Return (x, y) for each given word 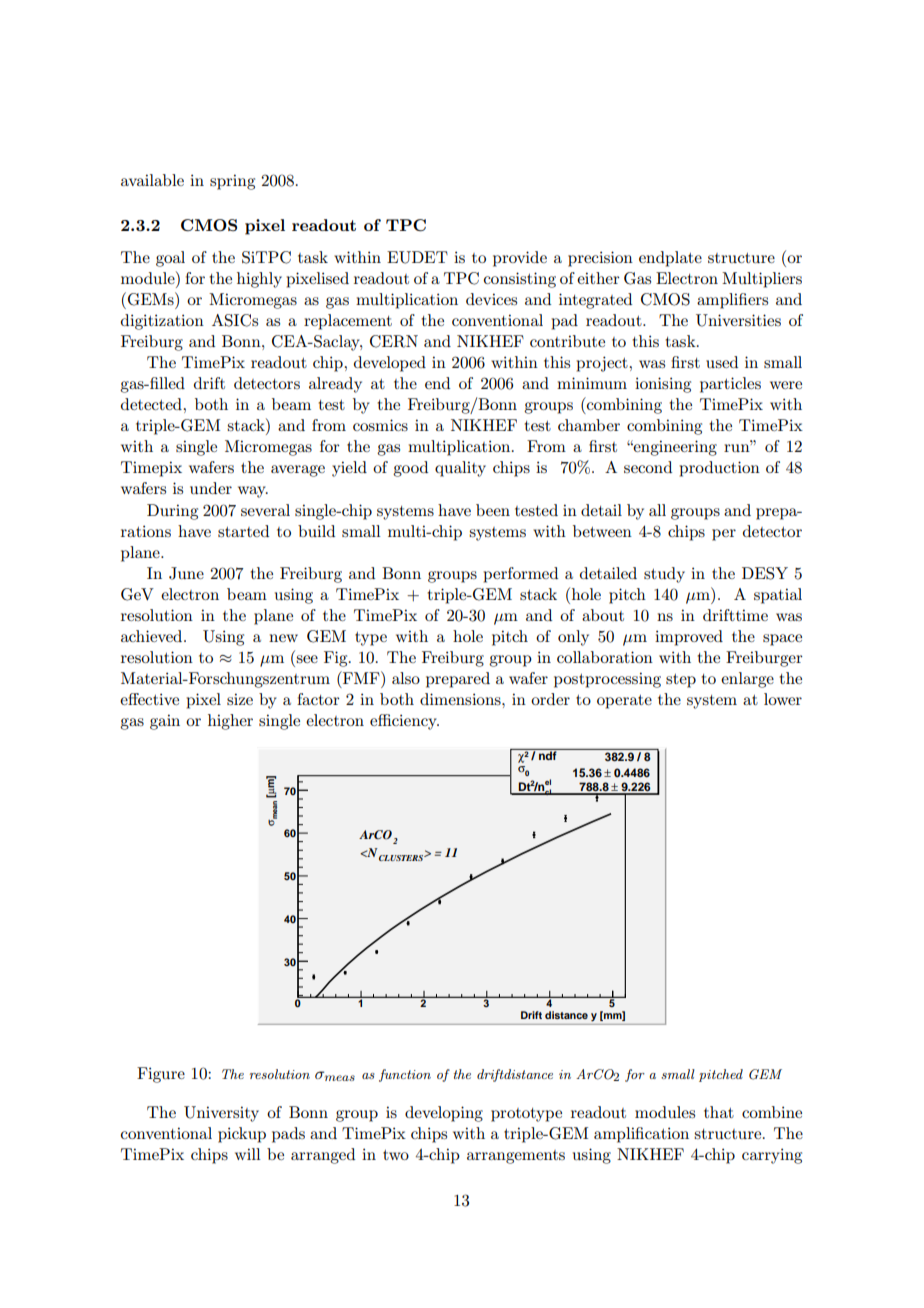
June (186, 573)
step (681, 681)
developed (390, 364)
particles (730, 385)
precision (600, 259)
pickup (242, 1135)
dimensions (461, 699)
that (719, 1112)
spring (232, 182)
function (405, 1075)
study (664, 575)
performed (520, 575)
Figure (161, 1075)
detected (152, 404)
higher (230, 722)
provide (520, 259)
